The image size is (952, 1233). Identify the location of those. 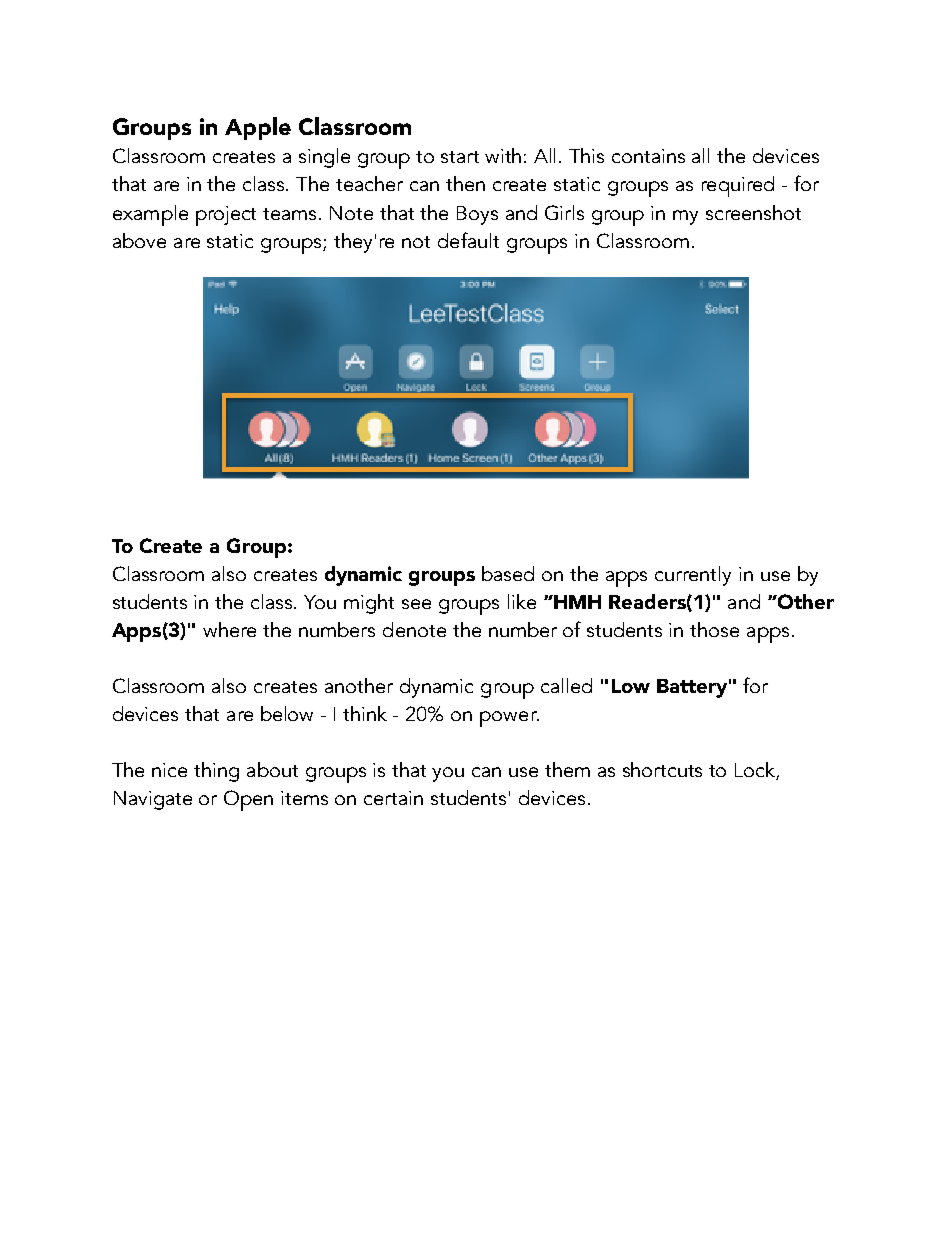
(714, 629).
